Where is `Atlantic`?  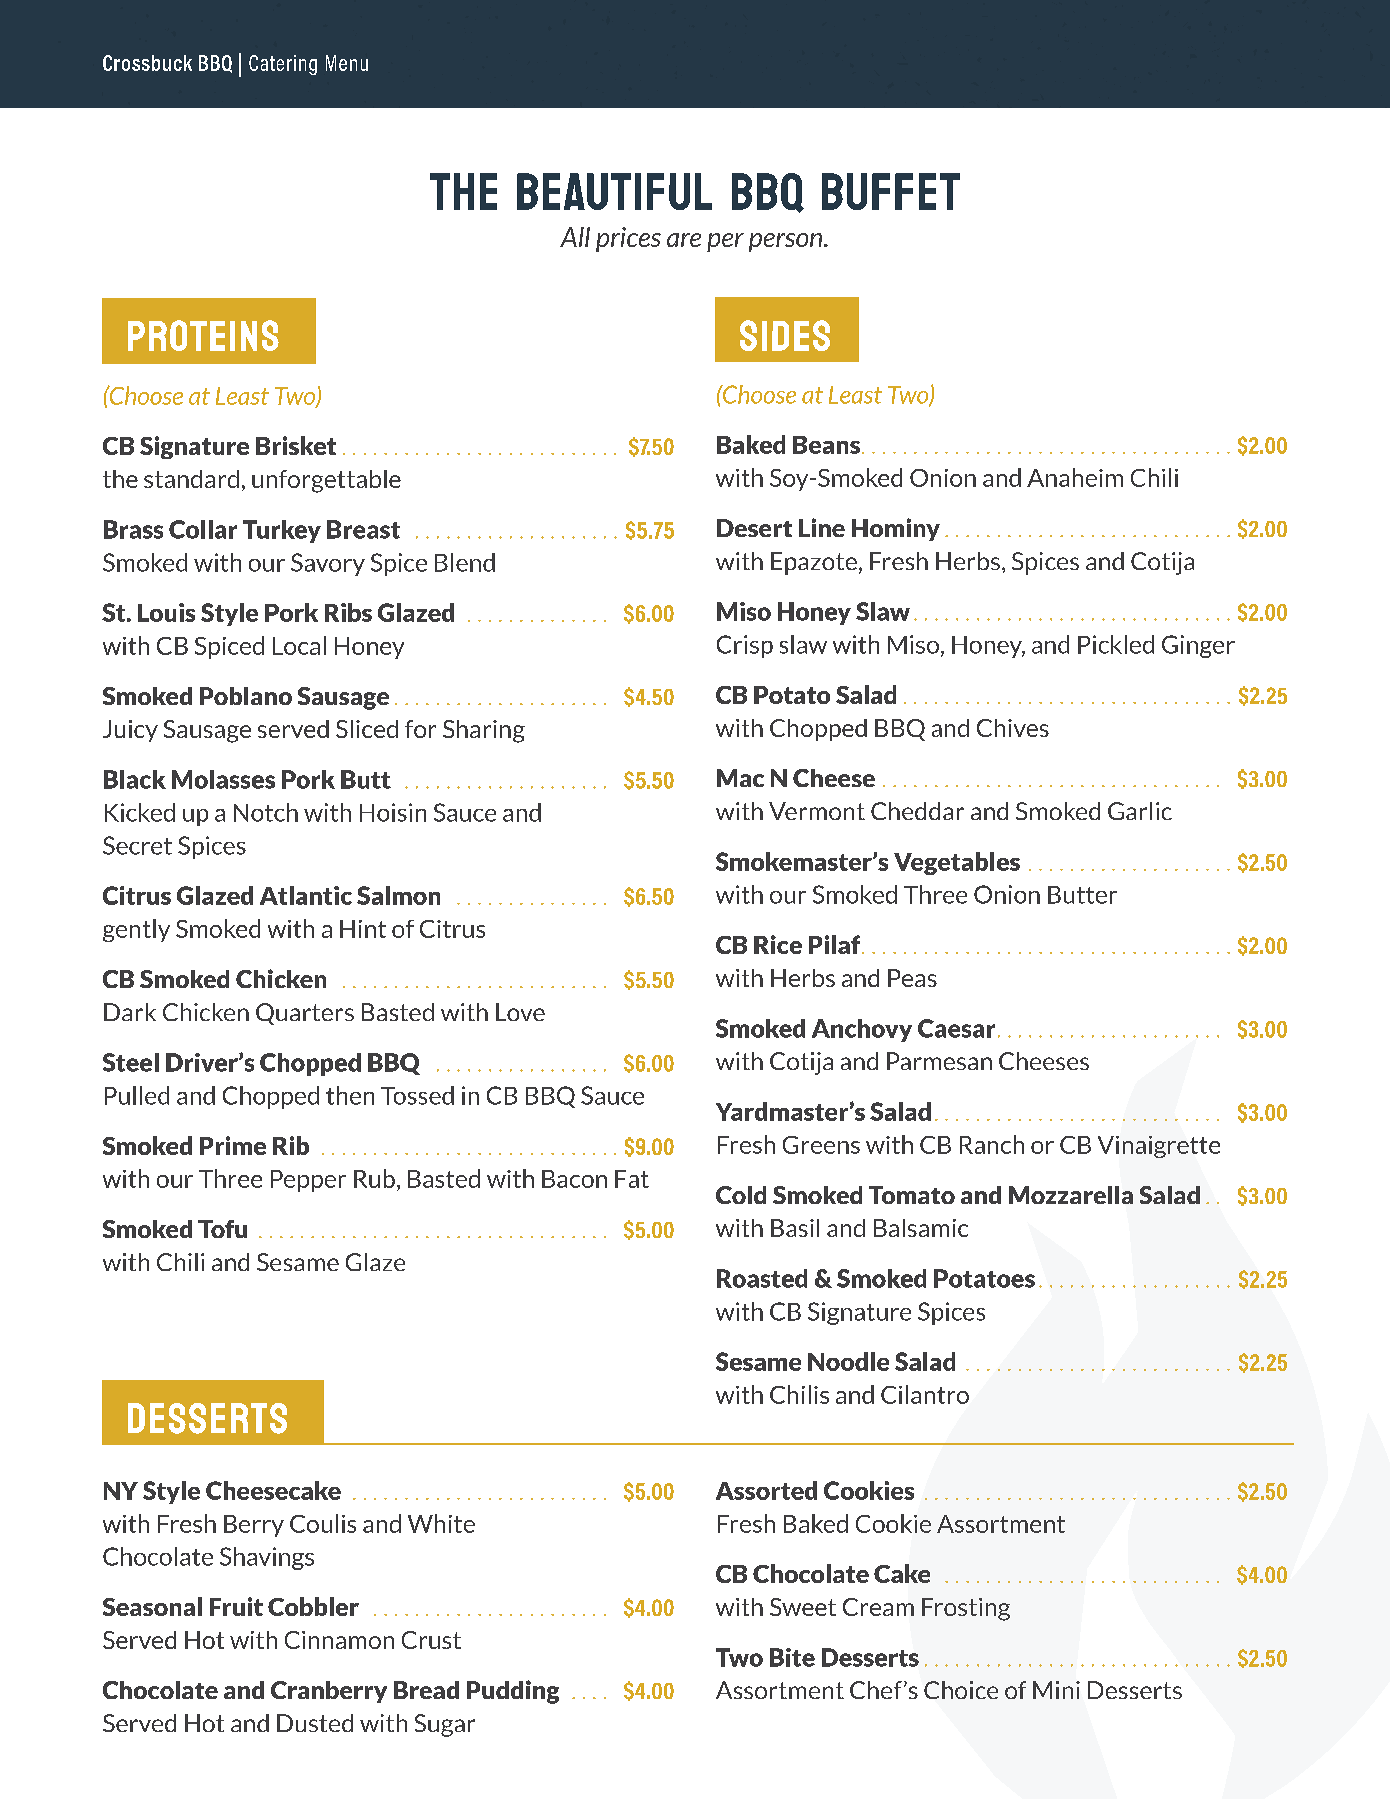
Atlantic is located at coordinates (306, 895).
